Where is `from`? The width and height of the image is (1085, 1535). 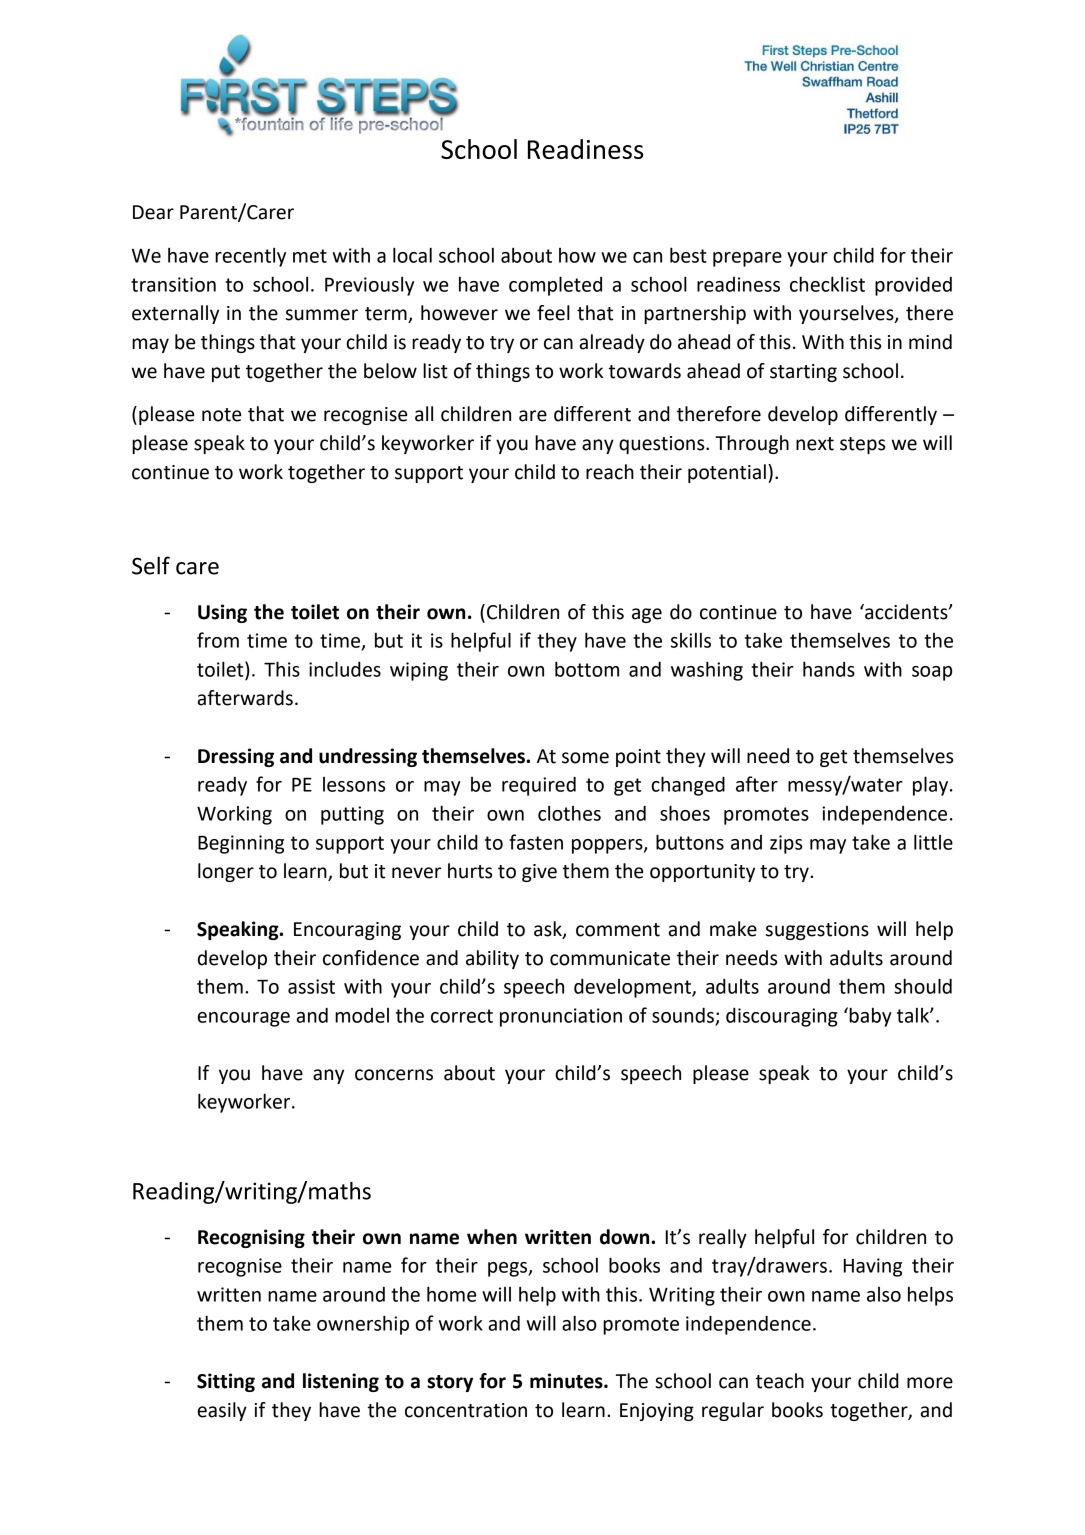
from is located at coordinates (218, 640).
